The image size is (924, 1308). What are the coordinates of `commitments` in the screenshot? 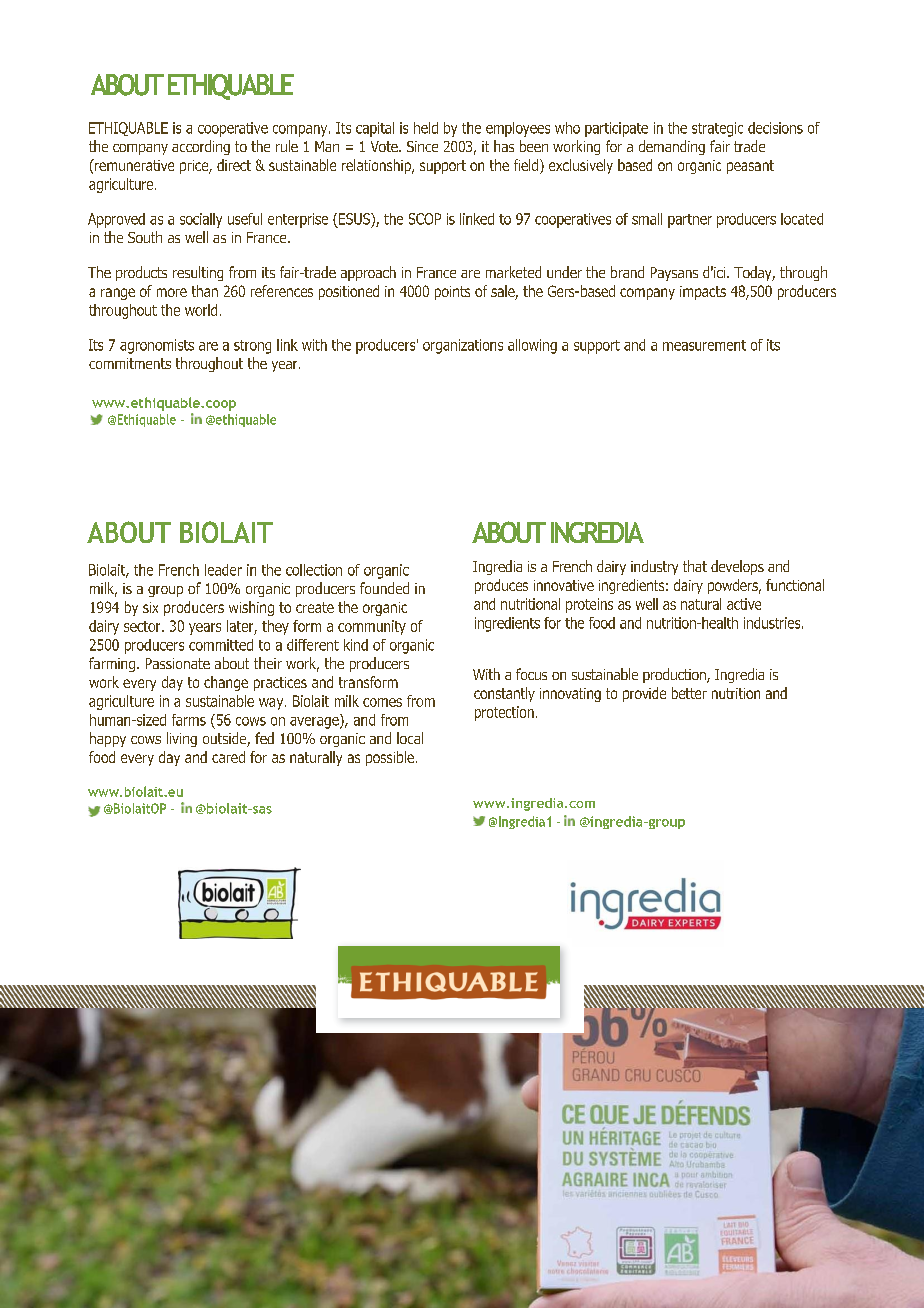 It's located at (130, 363).
